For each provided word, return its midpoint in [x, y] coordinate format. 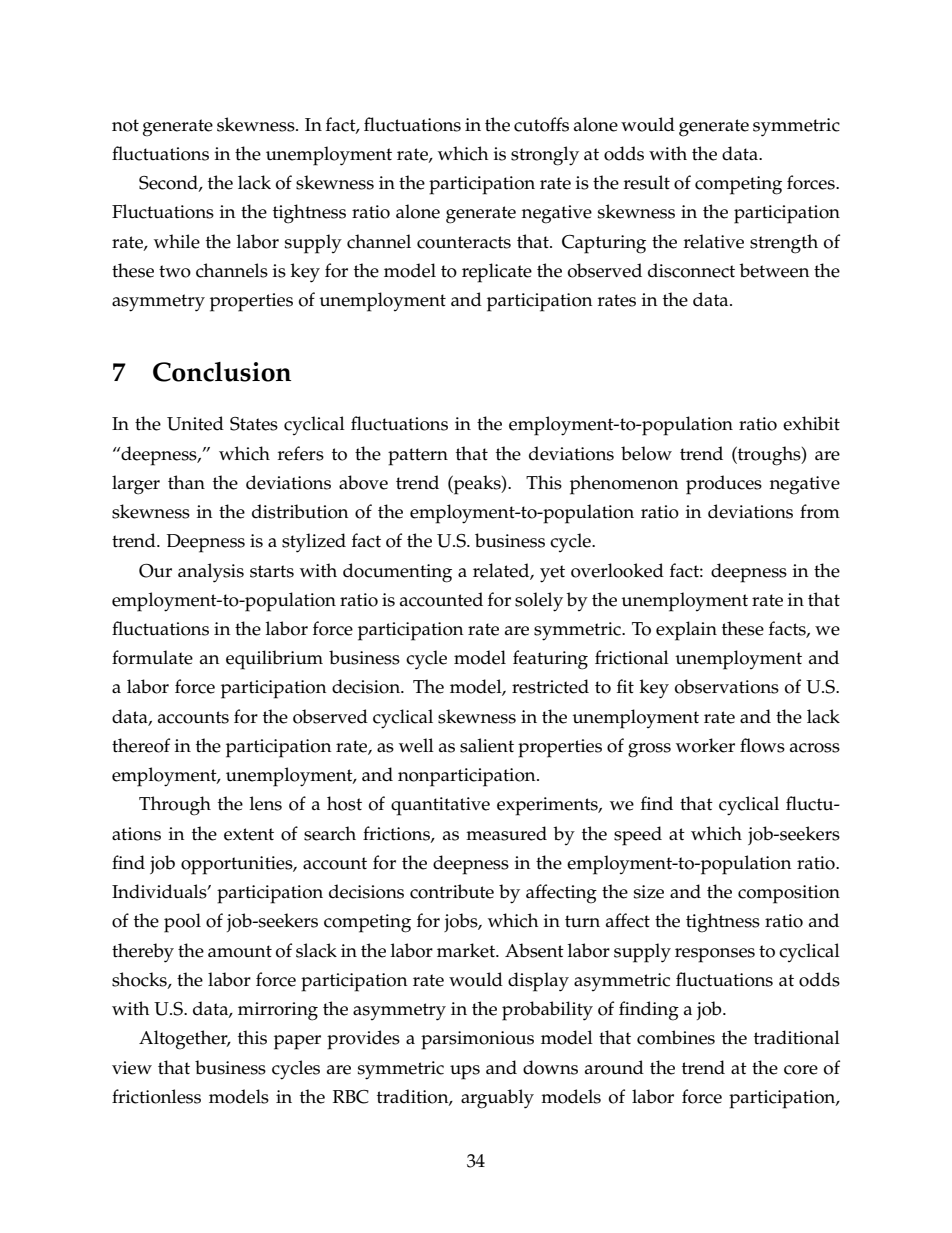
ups [465, 1072]
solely [539, 602]
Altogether [184, 1040]
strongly [545, 156]
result [647, 182]
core [801, 1070]
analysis [211, 573]
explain [686, 631]
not [125, 125]
